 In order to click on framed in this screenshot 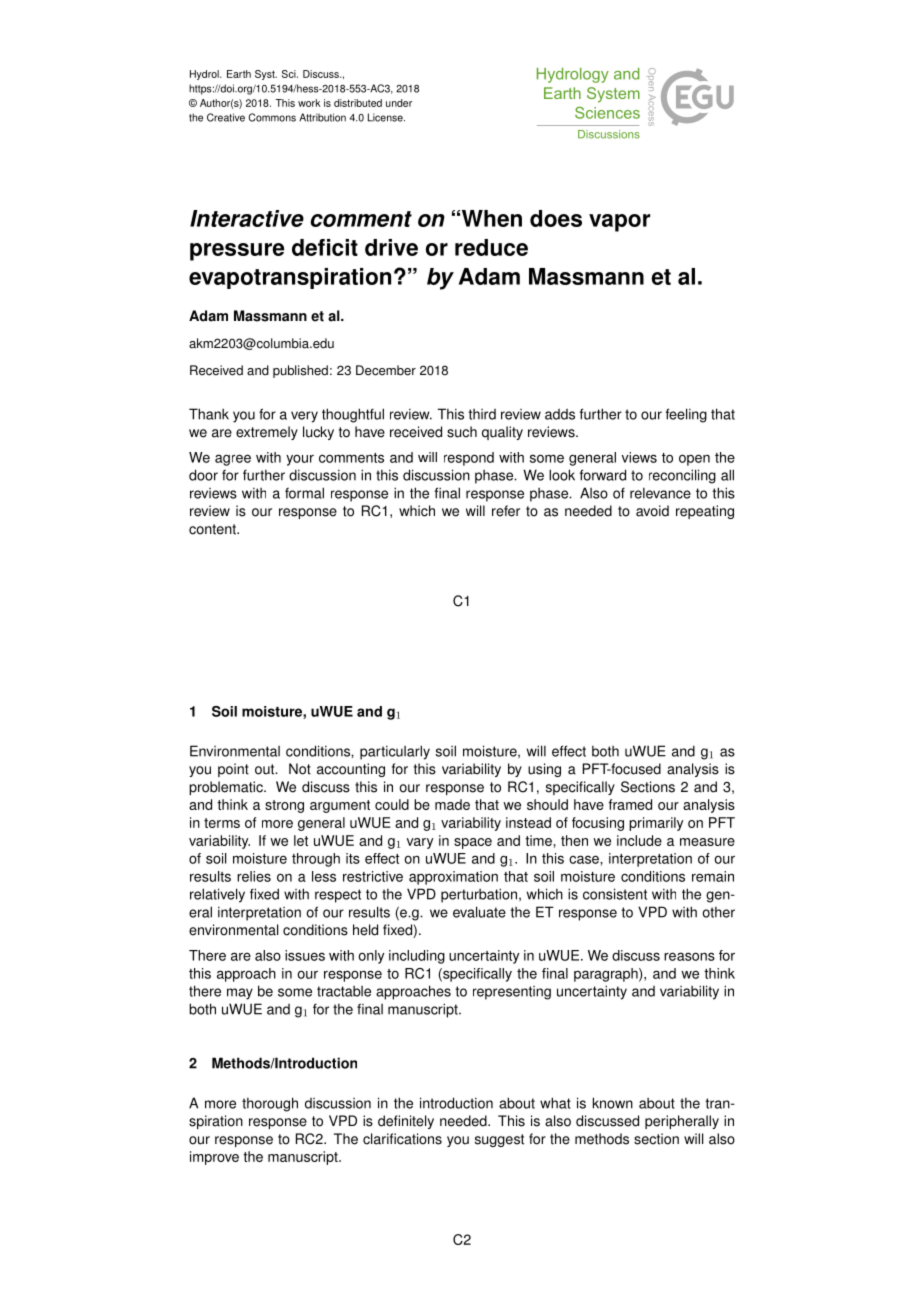, I will do `click(630, 804)`.
